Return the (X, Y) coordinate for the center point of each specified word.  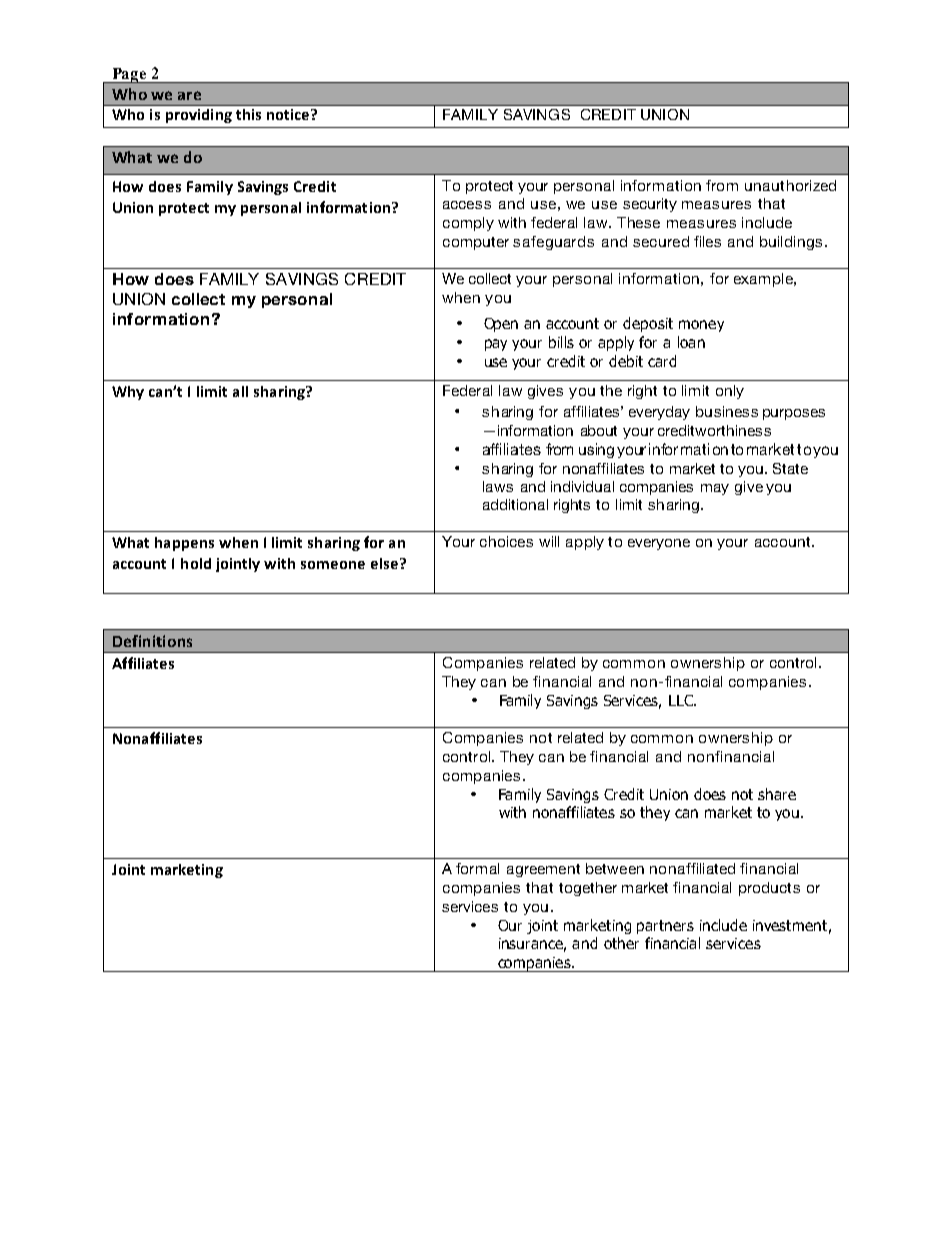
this (248, 114)
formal (477, 868)
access (467, 205)
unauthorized (790, 185)
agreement (543, 870)
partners (665, 927)
